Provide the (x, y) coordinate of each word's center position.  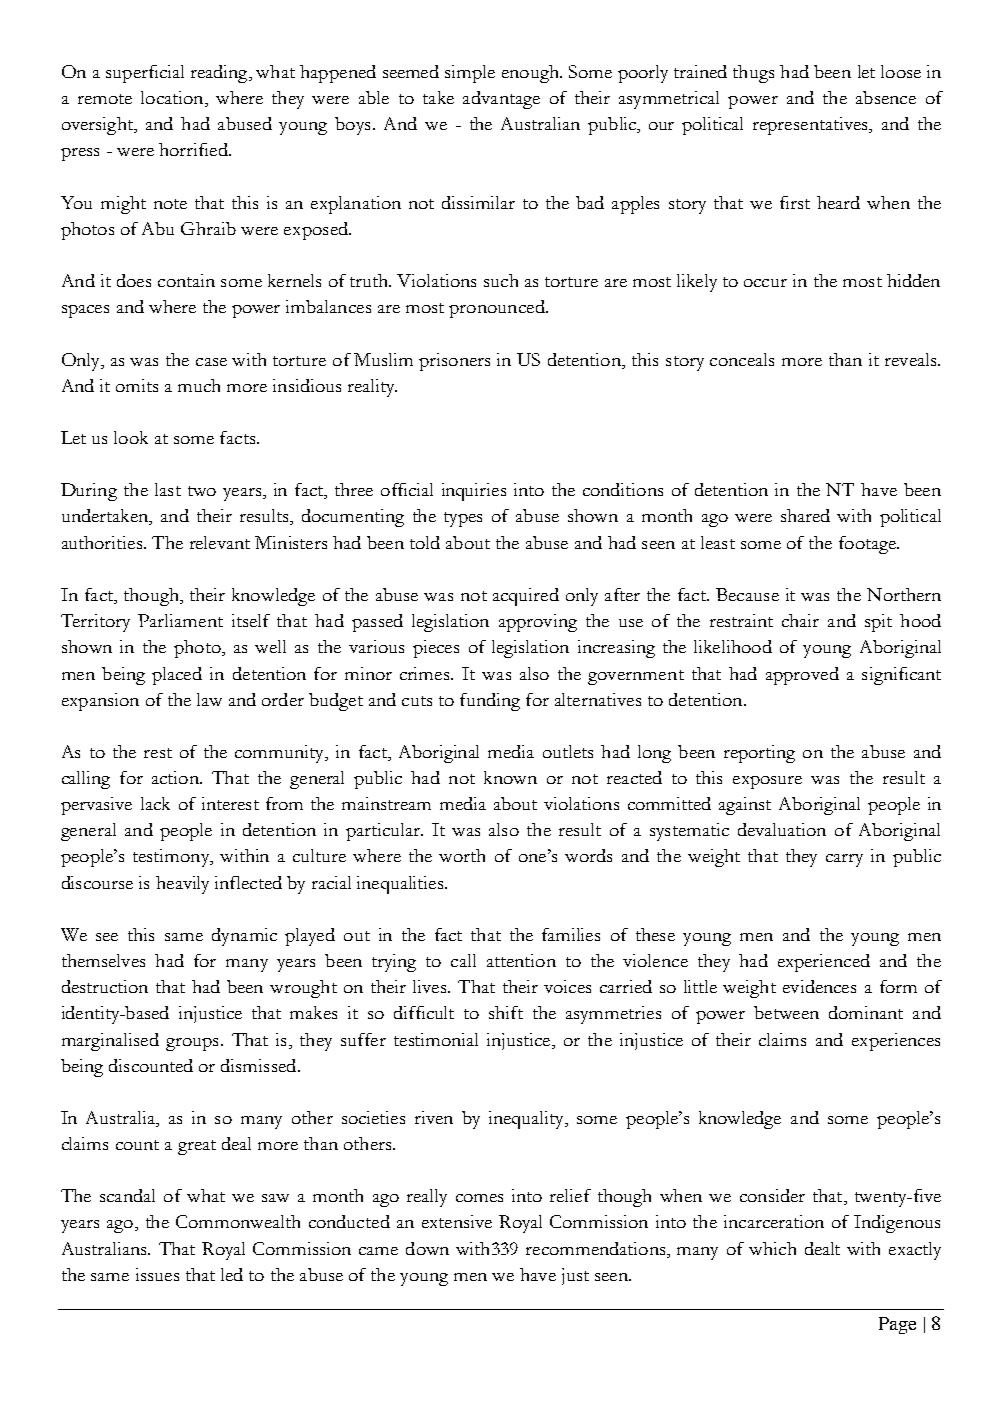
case (211, 362)
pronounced (498, 309)
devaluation (782, 829)
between (786, 1012)
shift (506, 1012)
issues (157, 1274)
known (510, 777)
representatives (811, 126)
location (173, 99)
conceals (742, 359)
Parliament (180, 620)
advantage (501, 100)
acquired (526, 597)
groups (192, 1044)
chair (800, 620)
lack (155, 803)
